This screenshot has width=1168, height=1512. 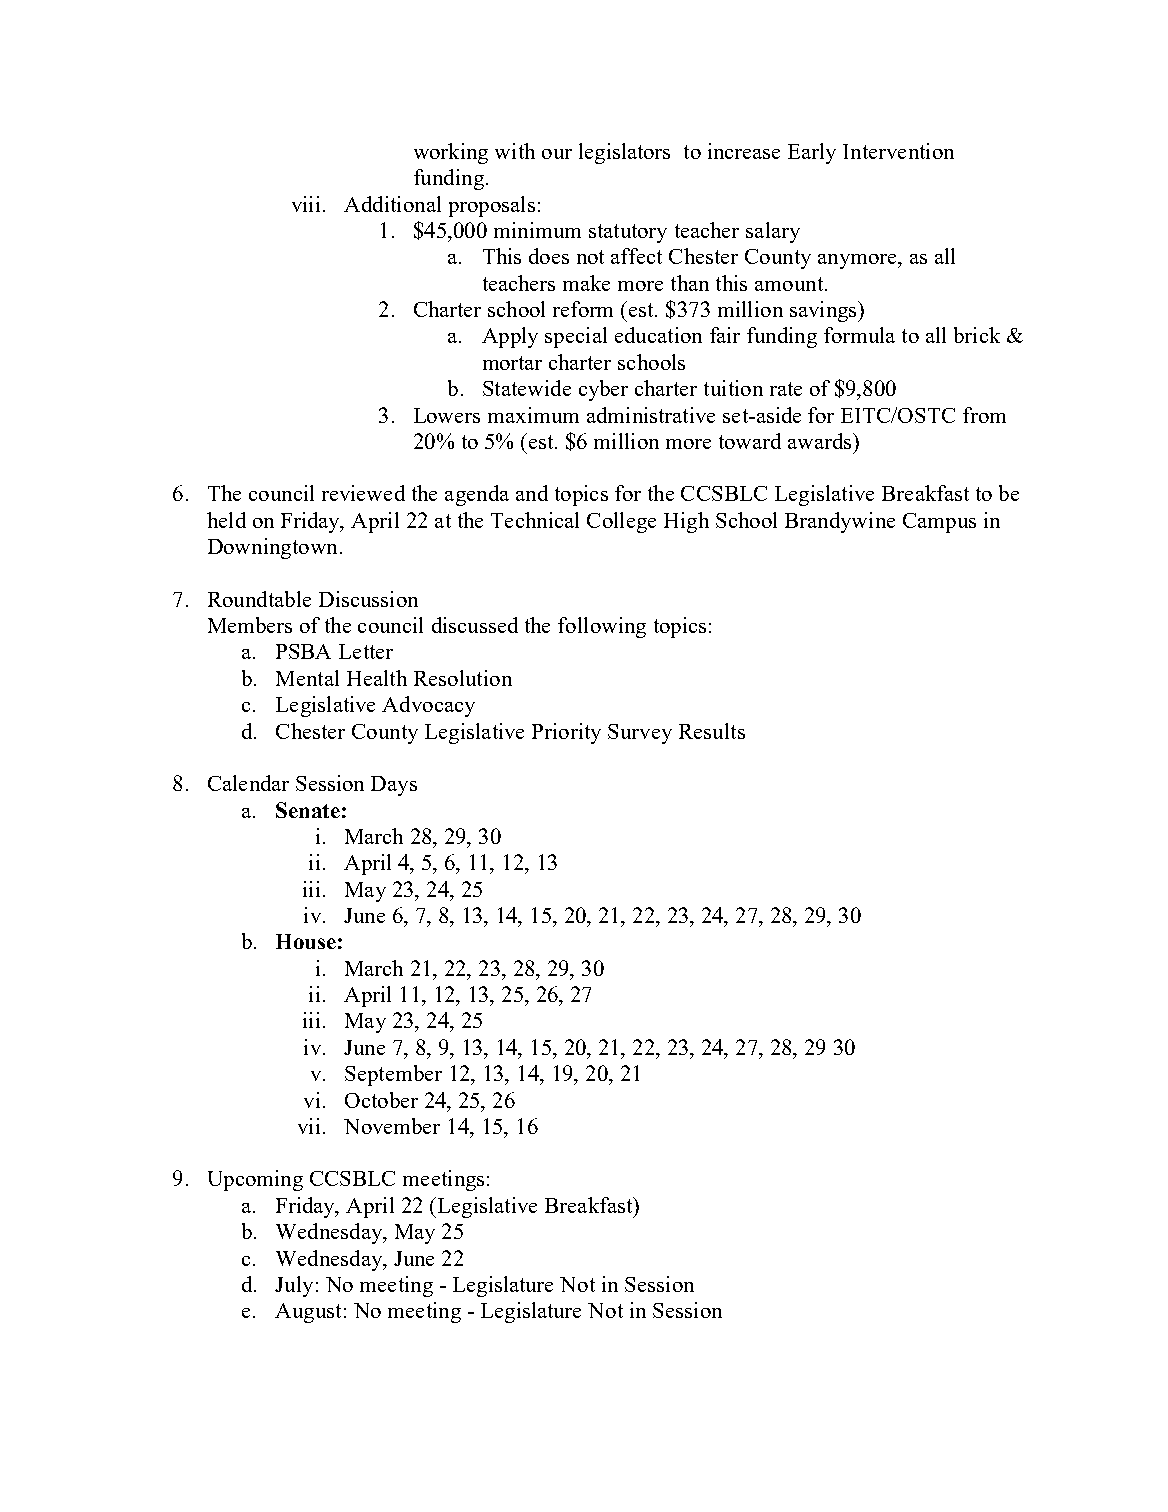 I want to click on viii, so click(x=306, y=204).
